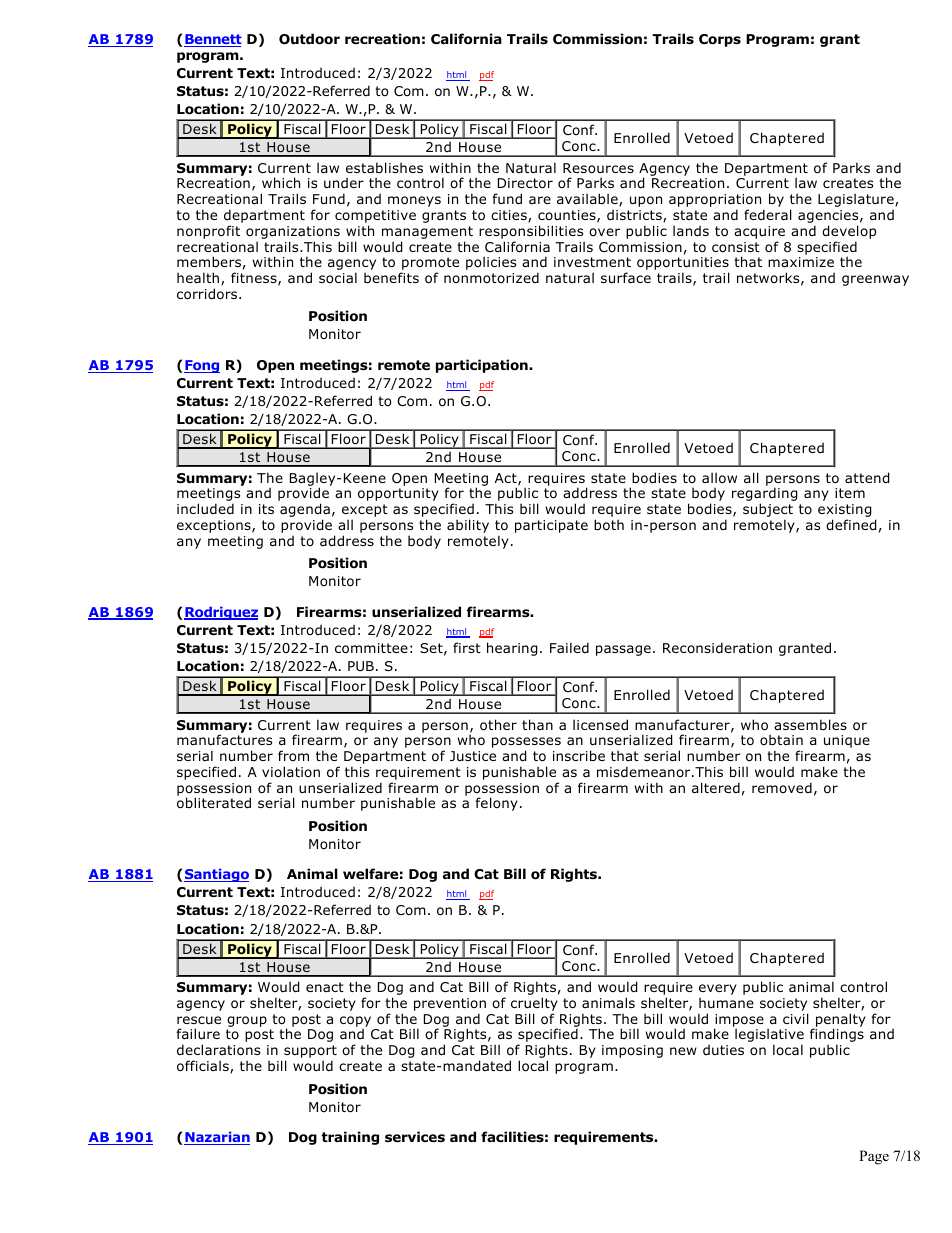 The image size is (952, 1233). I want to click on Resources, so click(598, 168).
